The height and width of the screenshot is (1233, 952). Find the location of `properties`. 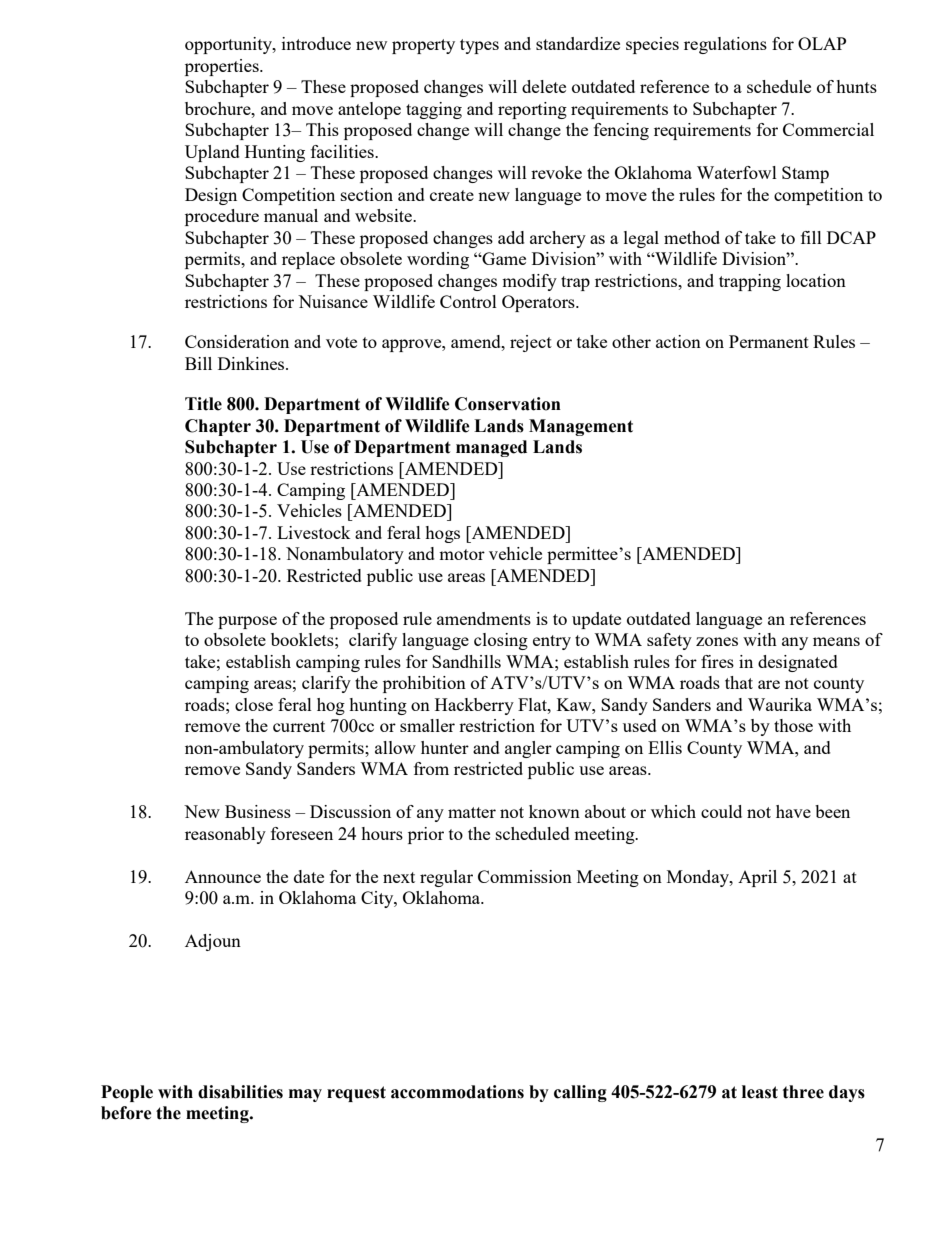

properties is located at coordinates (223, 67).
